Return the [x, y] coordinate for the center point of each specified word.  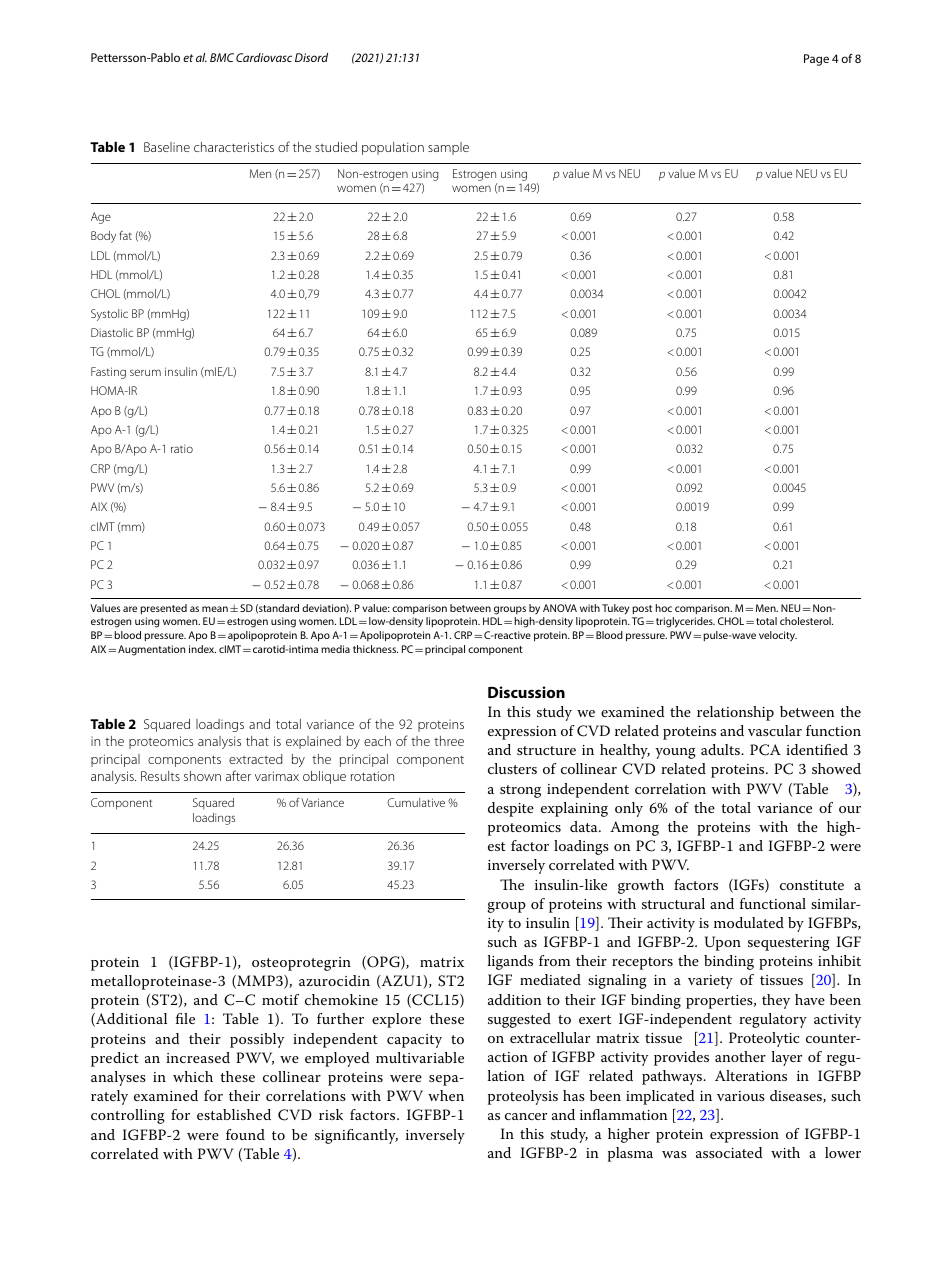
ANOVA [560, 608]
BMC [222, 57]
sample [448, 148]
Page [816, 60]
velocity [778, 636]
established [234, 1114]
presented [163, 609]
